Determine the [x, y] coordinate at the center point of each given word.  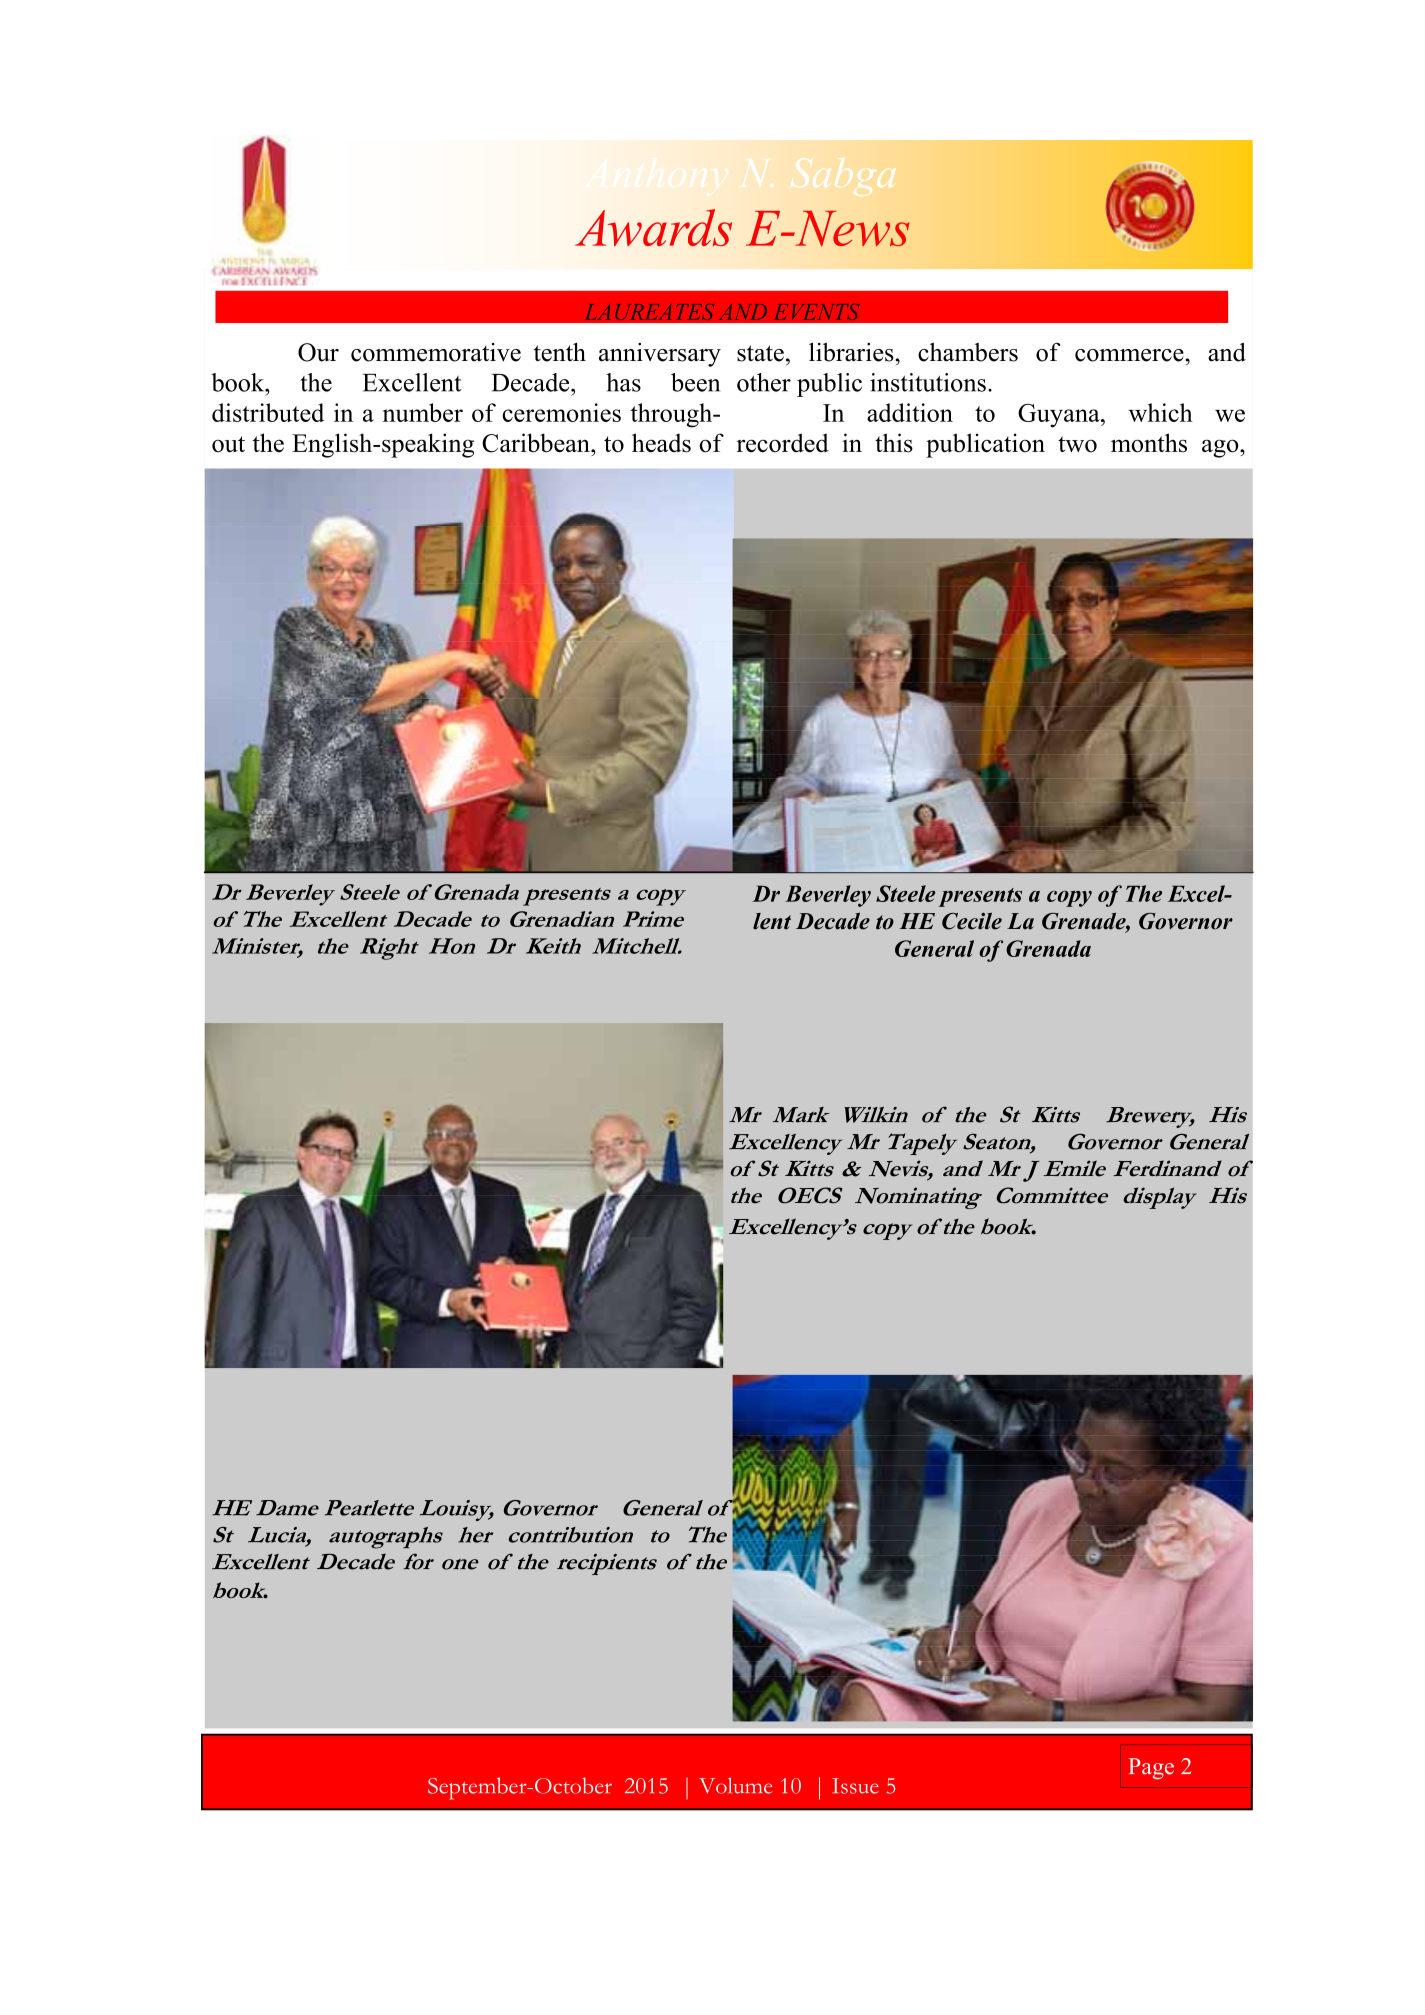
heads [661, 443]
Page [1151, 1768]
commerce [1130, 355]
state [760, 353]
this [894, 443]
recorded [782, 443]
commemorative [436, 352]
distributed [268, 412]
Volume [736, 1786]
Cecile [972, 921]
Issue [855, 1786]
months [1149, 443]
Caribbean [537, 443]
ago [1221, 448]
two [1077, 444]
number [423, 412]
